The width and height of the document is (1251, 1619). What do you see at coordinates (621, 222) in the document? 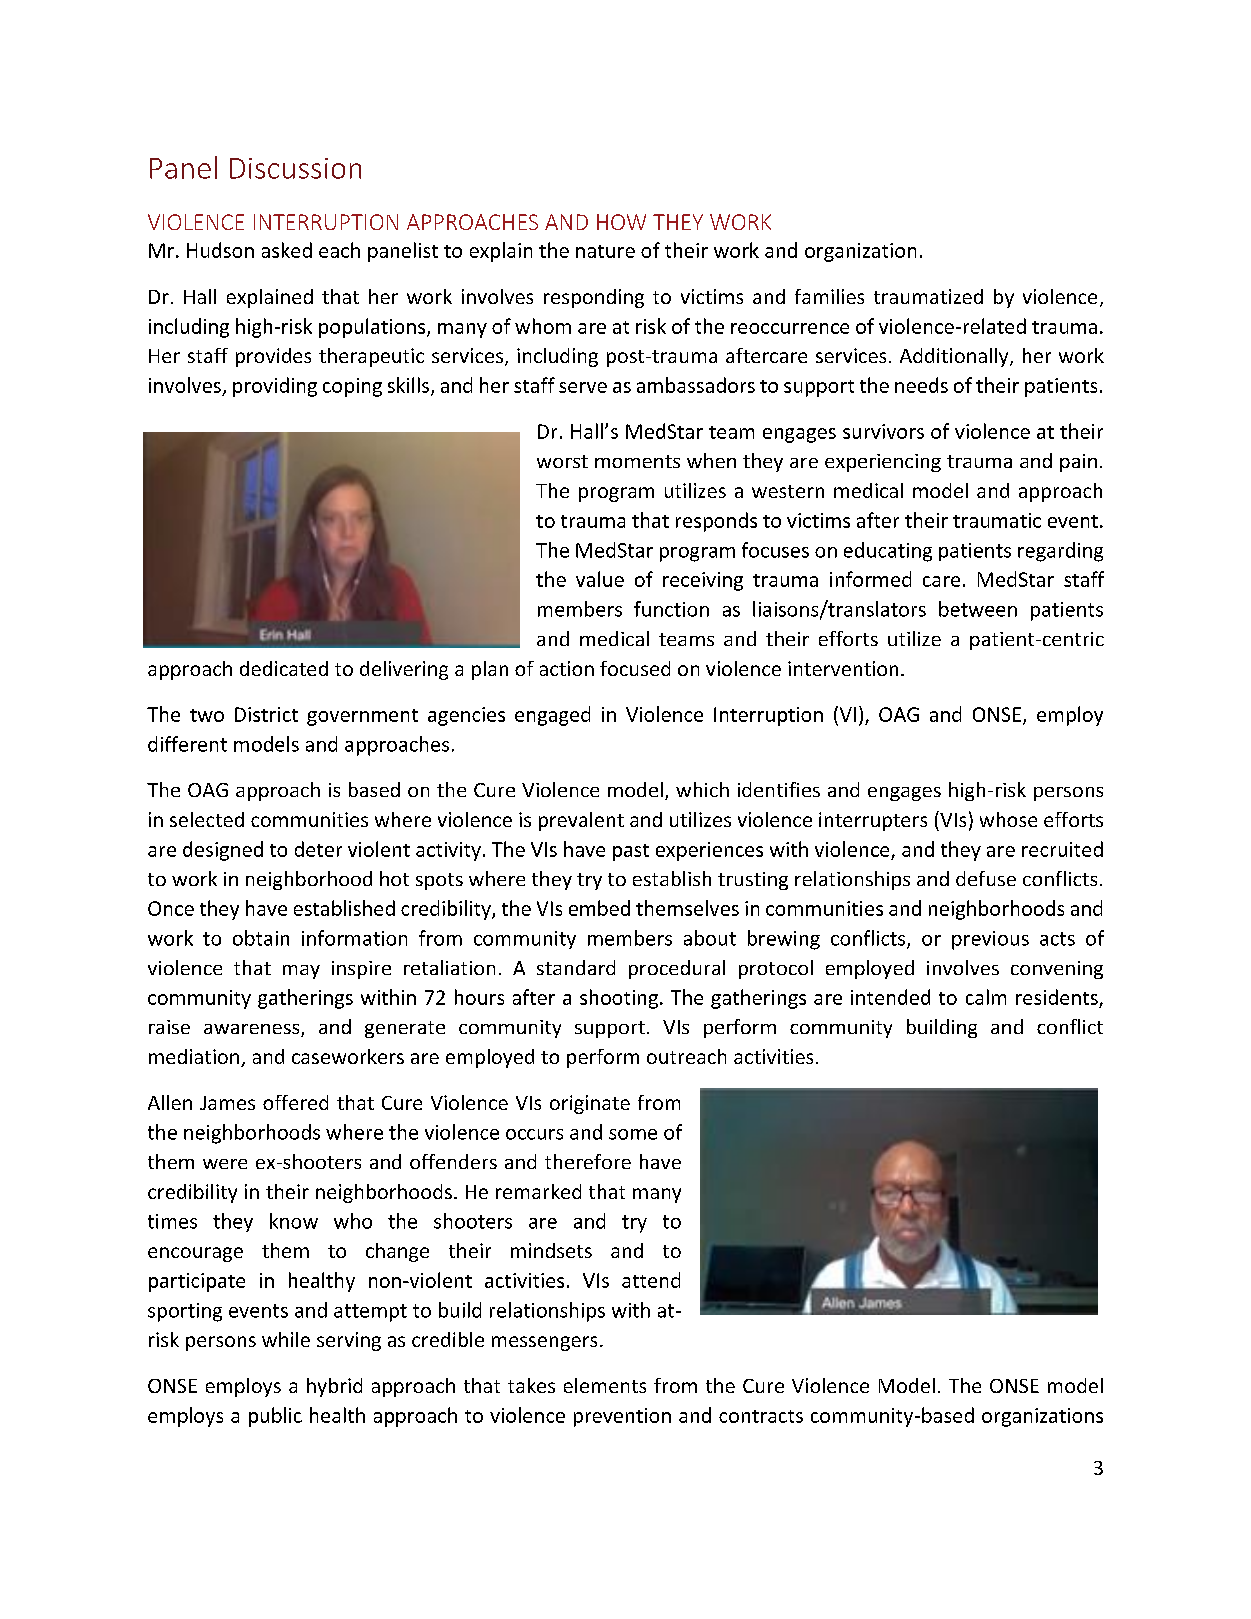
I see `HOW` at bounding box center [621, 222].
